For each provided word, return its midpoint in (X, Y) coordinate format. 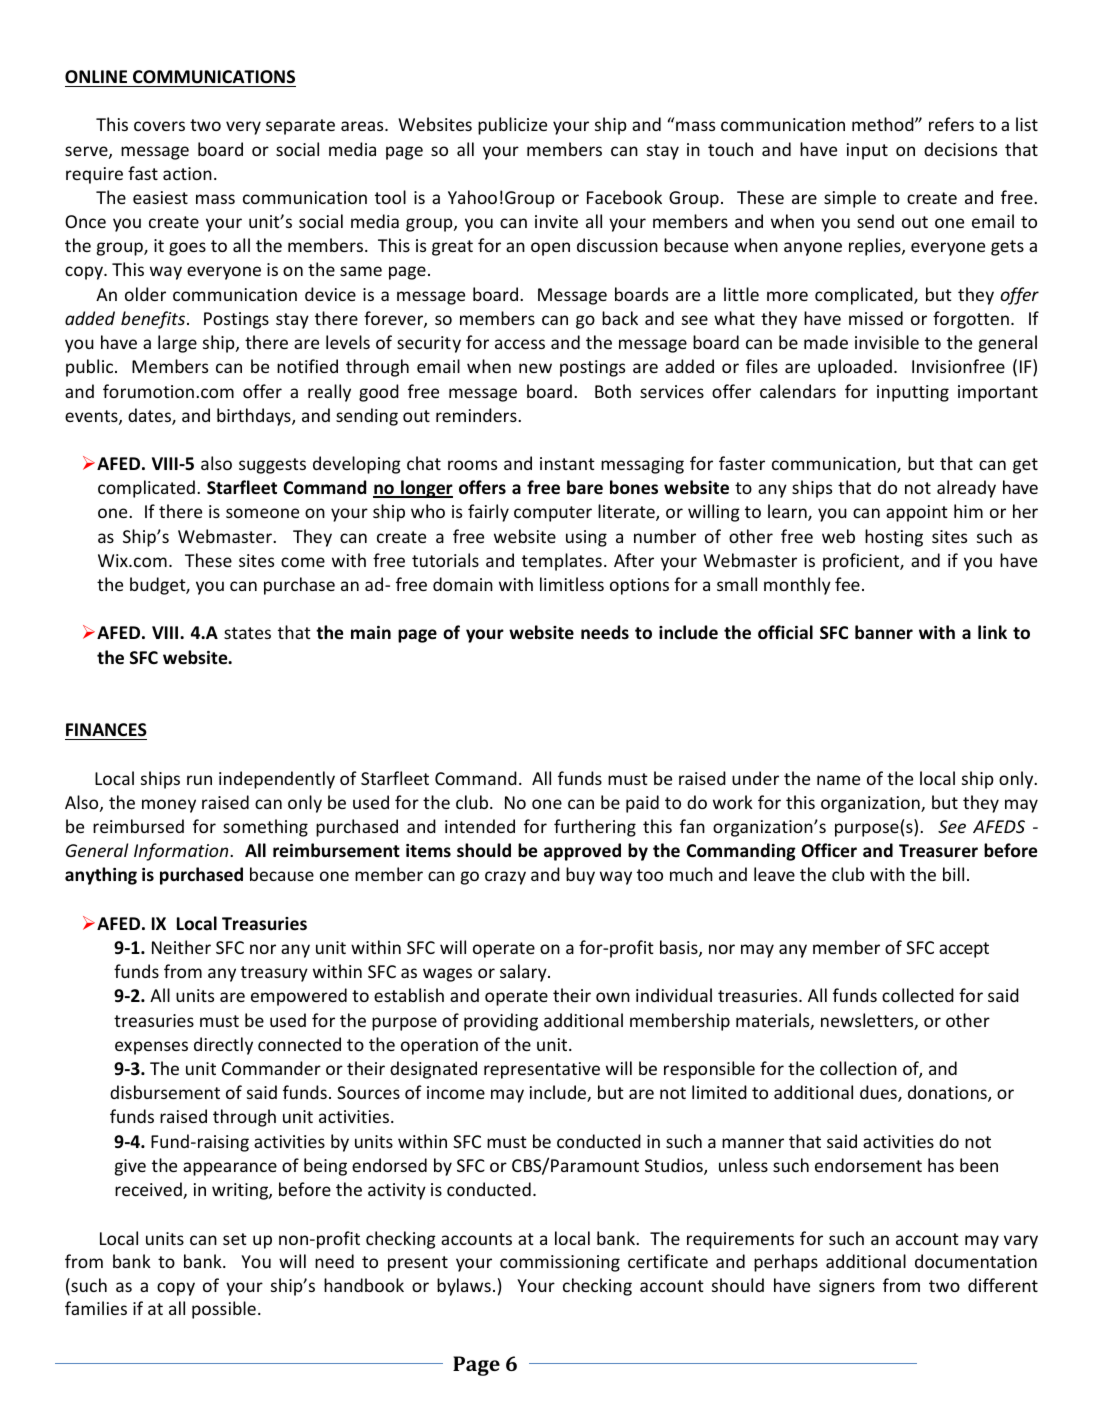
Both (613, 391)
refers (951, 124)
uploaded (855, 368)
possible (224, 1310)
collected (918, 995)
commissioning (560, 1263)
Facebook (624, 197)
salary (524, 973)
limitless (572, 584)
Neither (181, 947)
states (247, 633)
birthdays (255, 417)
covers (159, 126)
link (992, 632)
